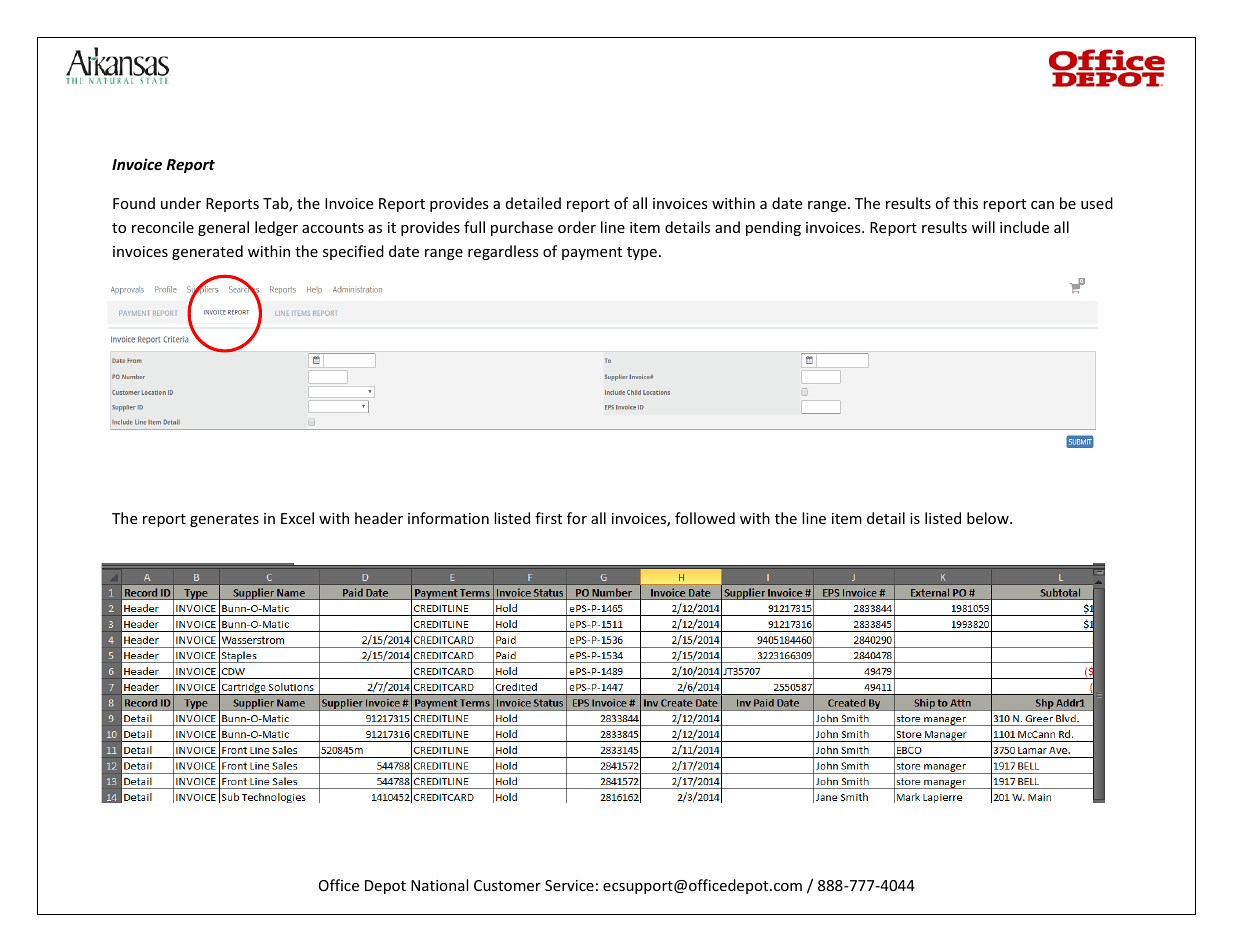 Image resolution: width=1233 pixels, height=952 pixels. I want to click on order, so click(577, 227).
